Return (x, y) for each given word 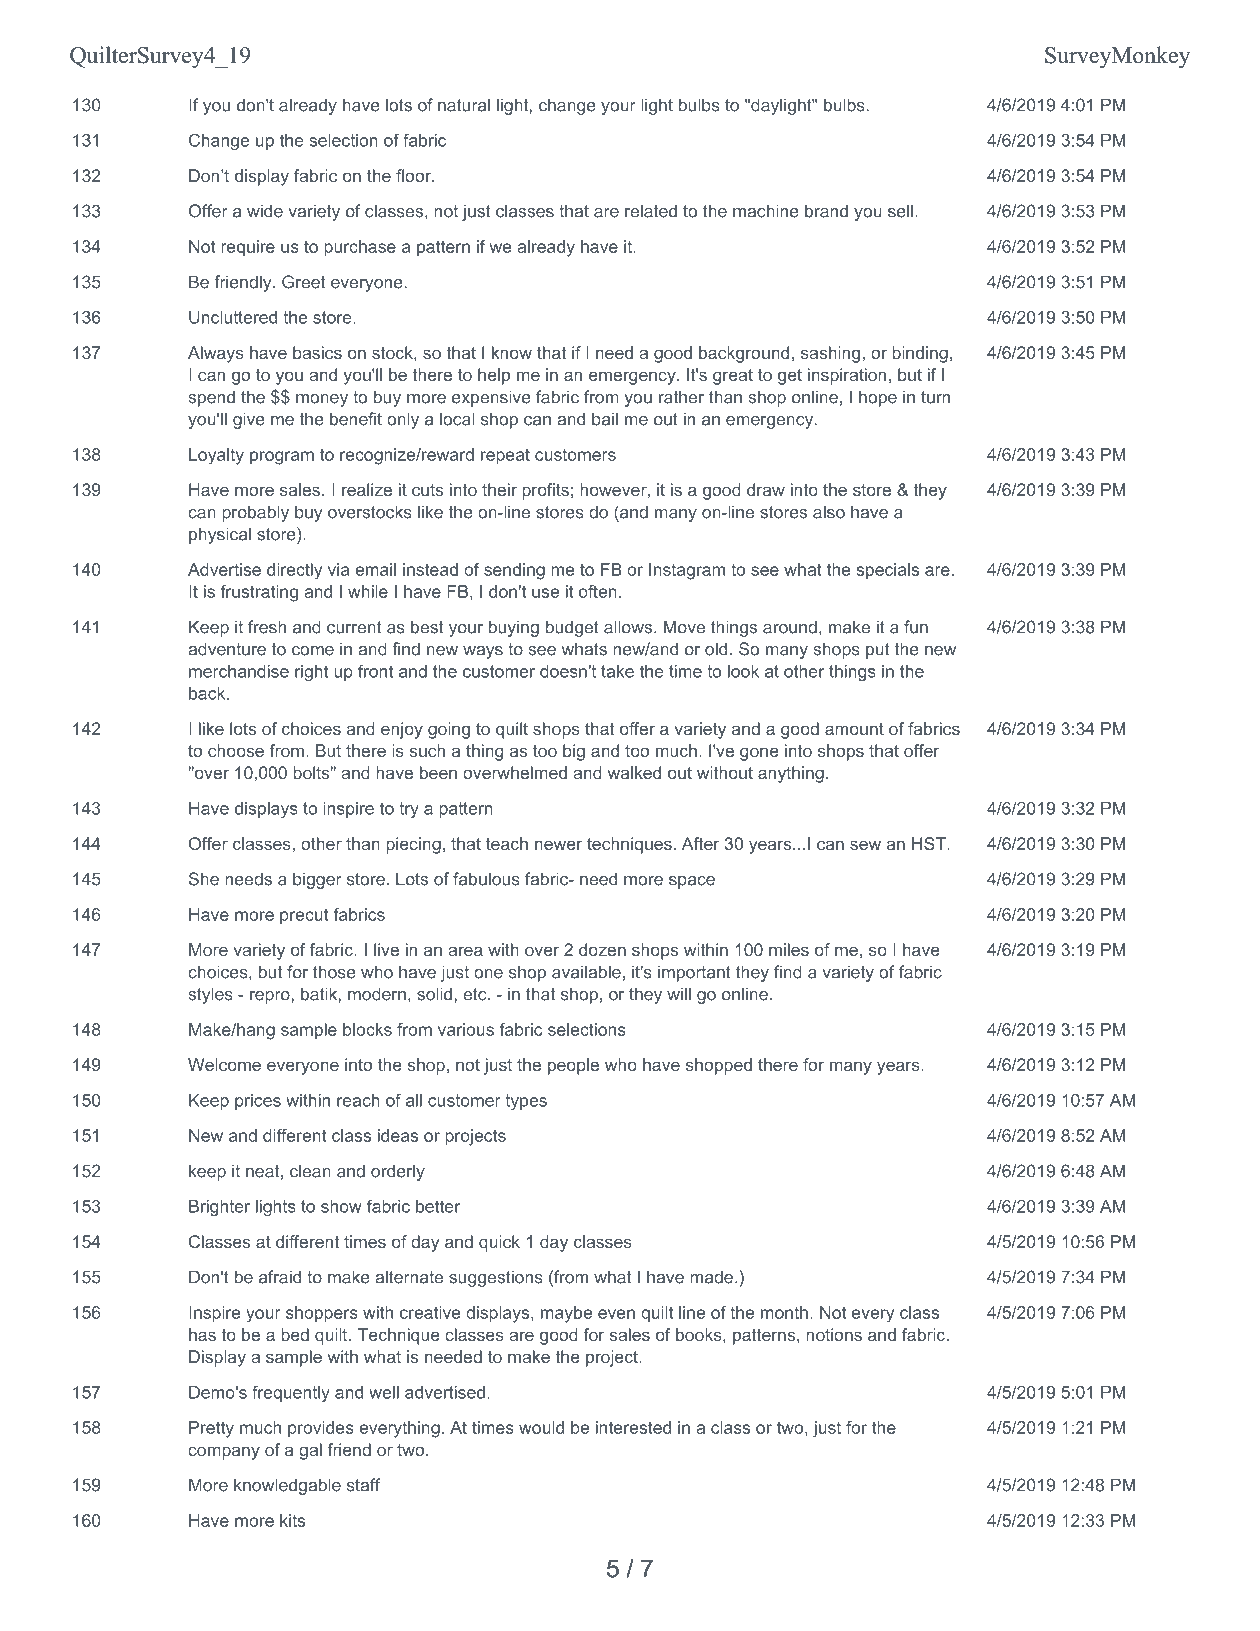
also (829, 512)
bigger (317, 880)
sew (865, 845)
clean (310, 1171)
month (784, 1312)
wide (265, 211)
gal (310, 1451)
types (526, 1102)
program (282, 458)
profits (545, 491)
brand (826, 211)
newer (558, 845)
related (651, 211)
